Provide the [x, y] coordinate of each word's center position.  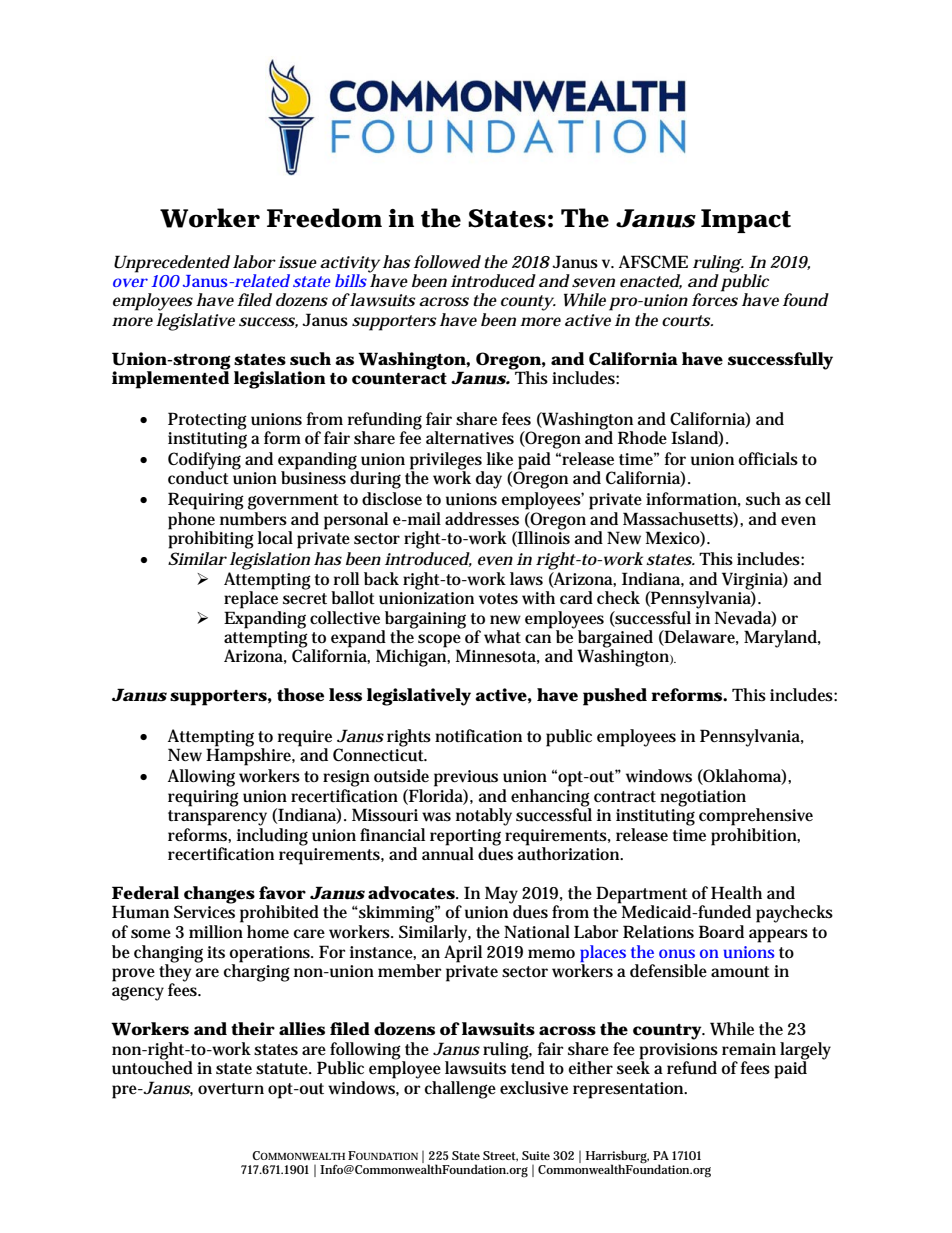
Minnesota [498, 656]
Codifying [204, 462]
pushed [615, 697]
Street [500, 1156]
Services [204, 912]
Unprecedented [172, 264]
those [300, 695]
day [489, 480]
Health [736, 892]
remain [749, 1049]
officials [768, 459]
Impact [746, 221]
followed [447, 262]
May [503, 896]
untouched [152, 1067]
